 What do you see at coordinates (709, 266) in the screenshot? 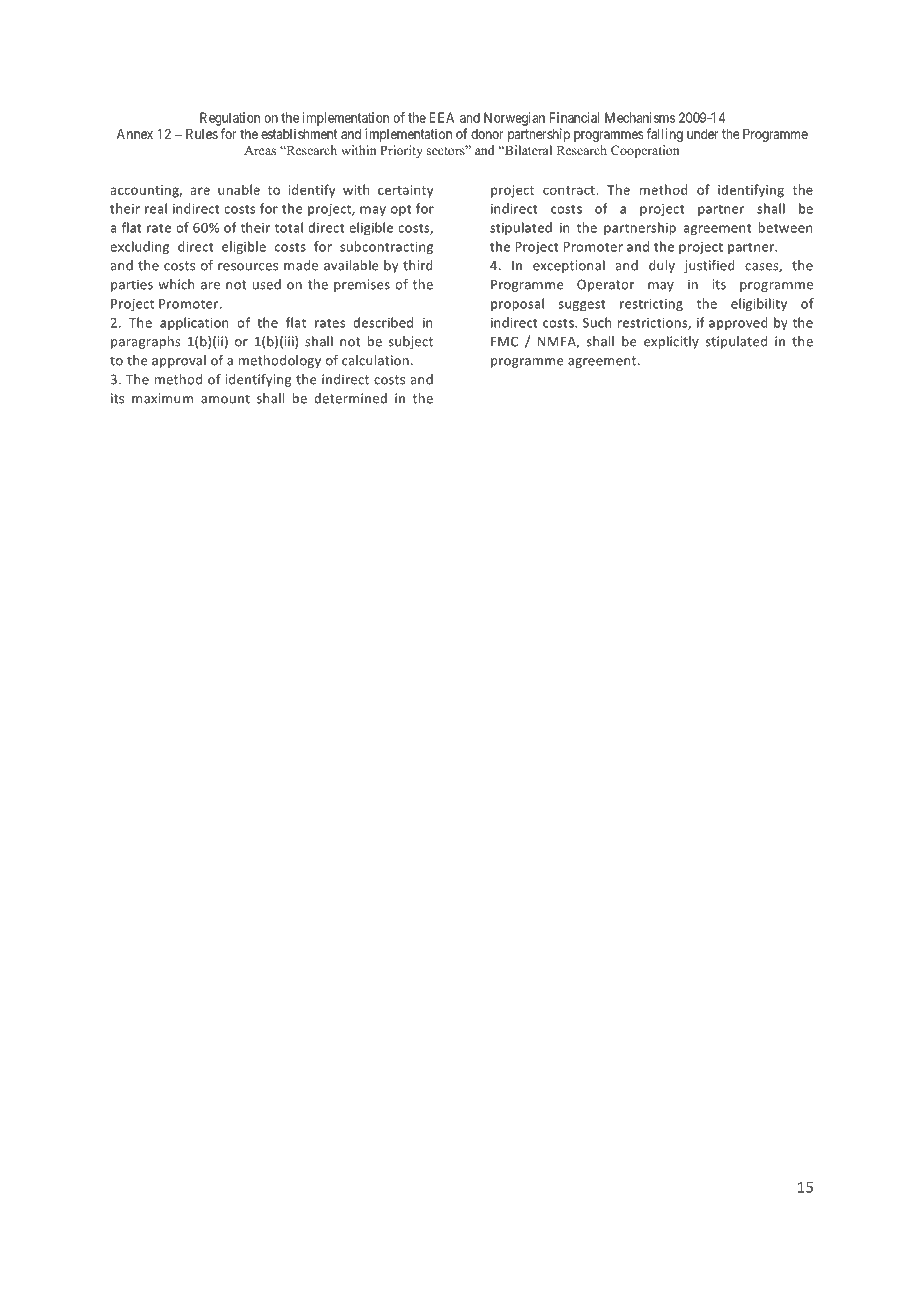
I see `justified` at bounding box center [709, 266].
